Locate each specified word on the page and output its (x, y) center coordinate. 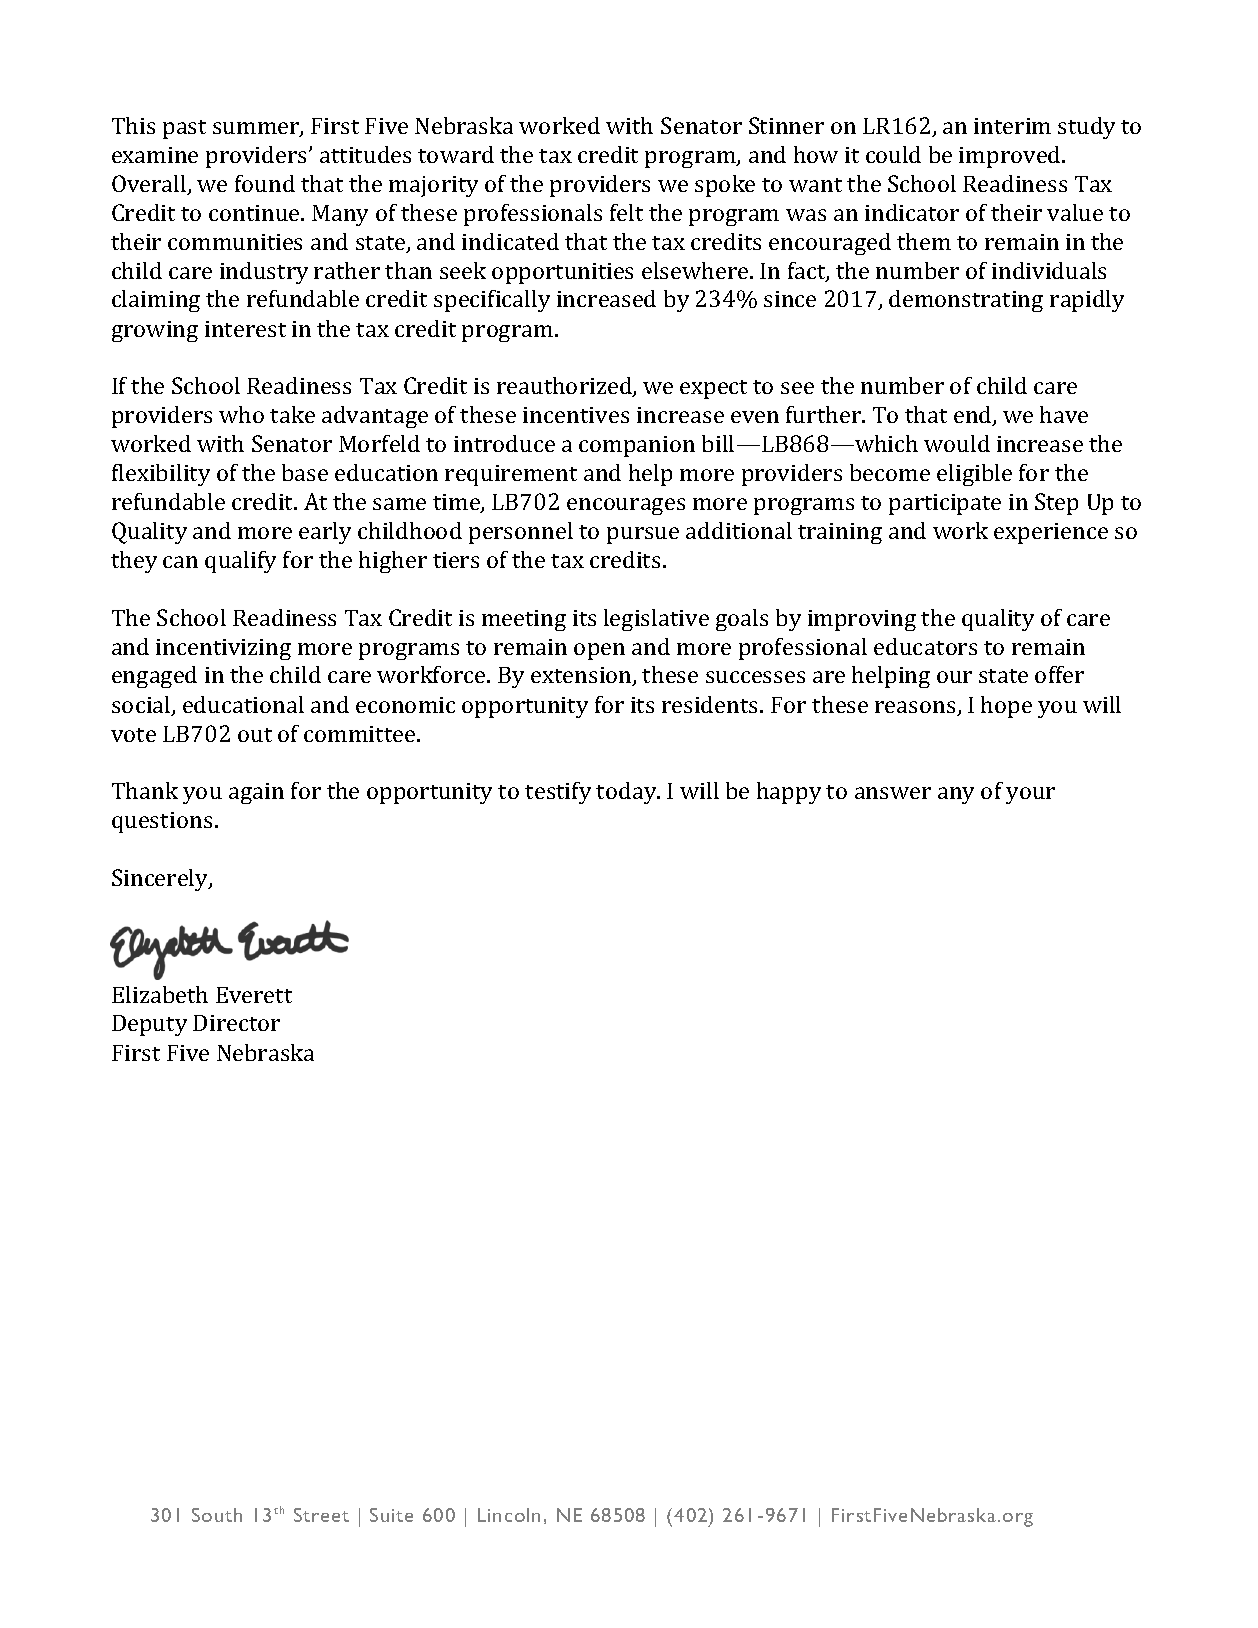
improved (1011, 157)
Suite (391, 1515)
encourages (626, 506)
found (265, 183)
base (305, 472)
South (217, 1515)
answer (893, 793)
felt (626, 212)
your (1030, 795)
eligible (974, 475)
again (256, 793)
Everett (254, 995)
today (627, 793)
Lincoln (509, 1515)
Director (236, 1023)
